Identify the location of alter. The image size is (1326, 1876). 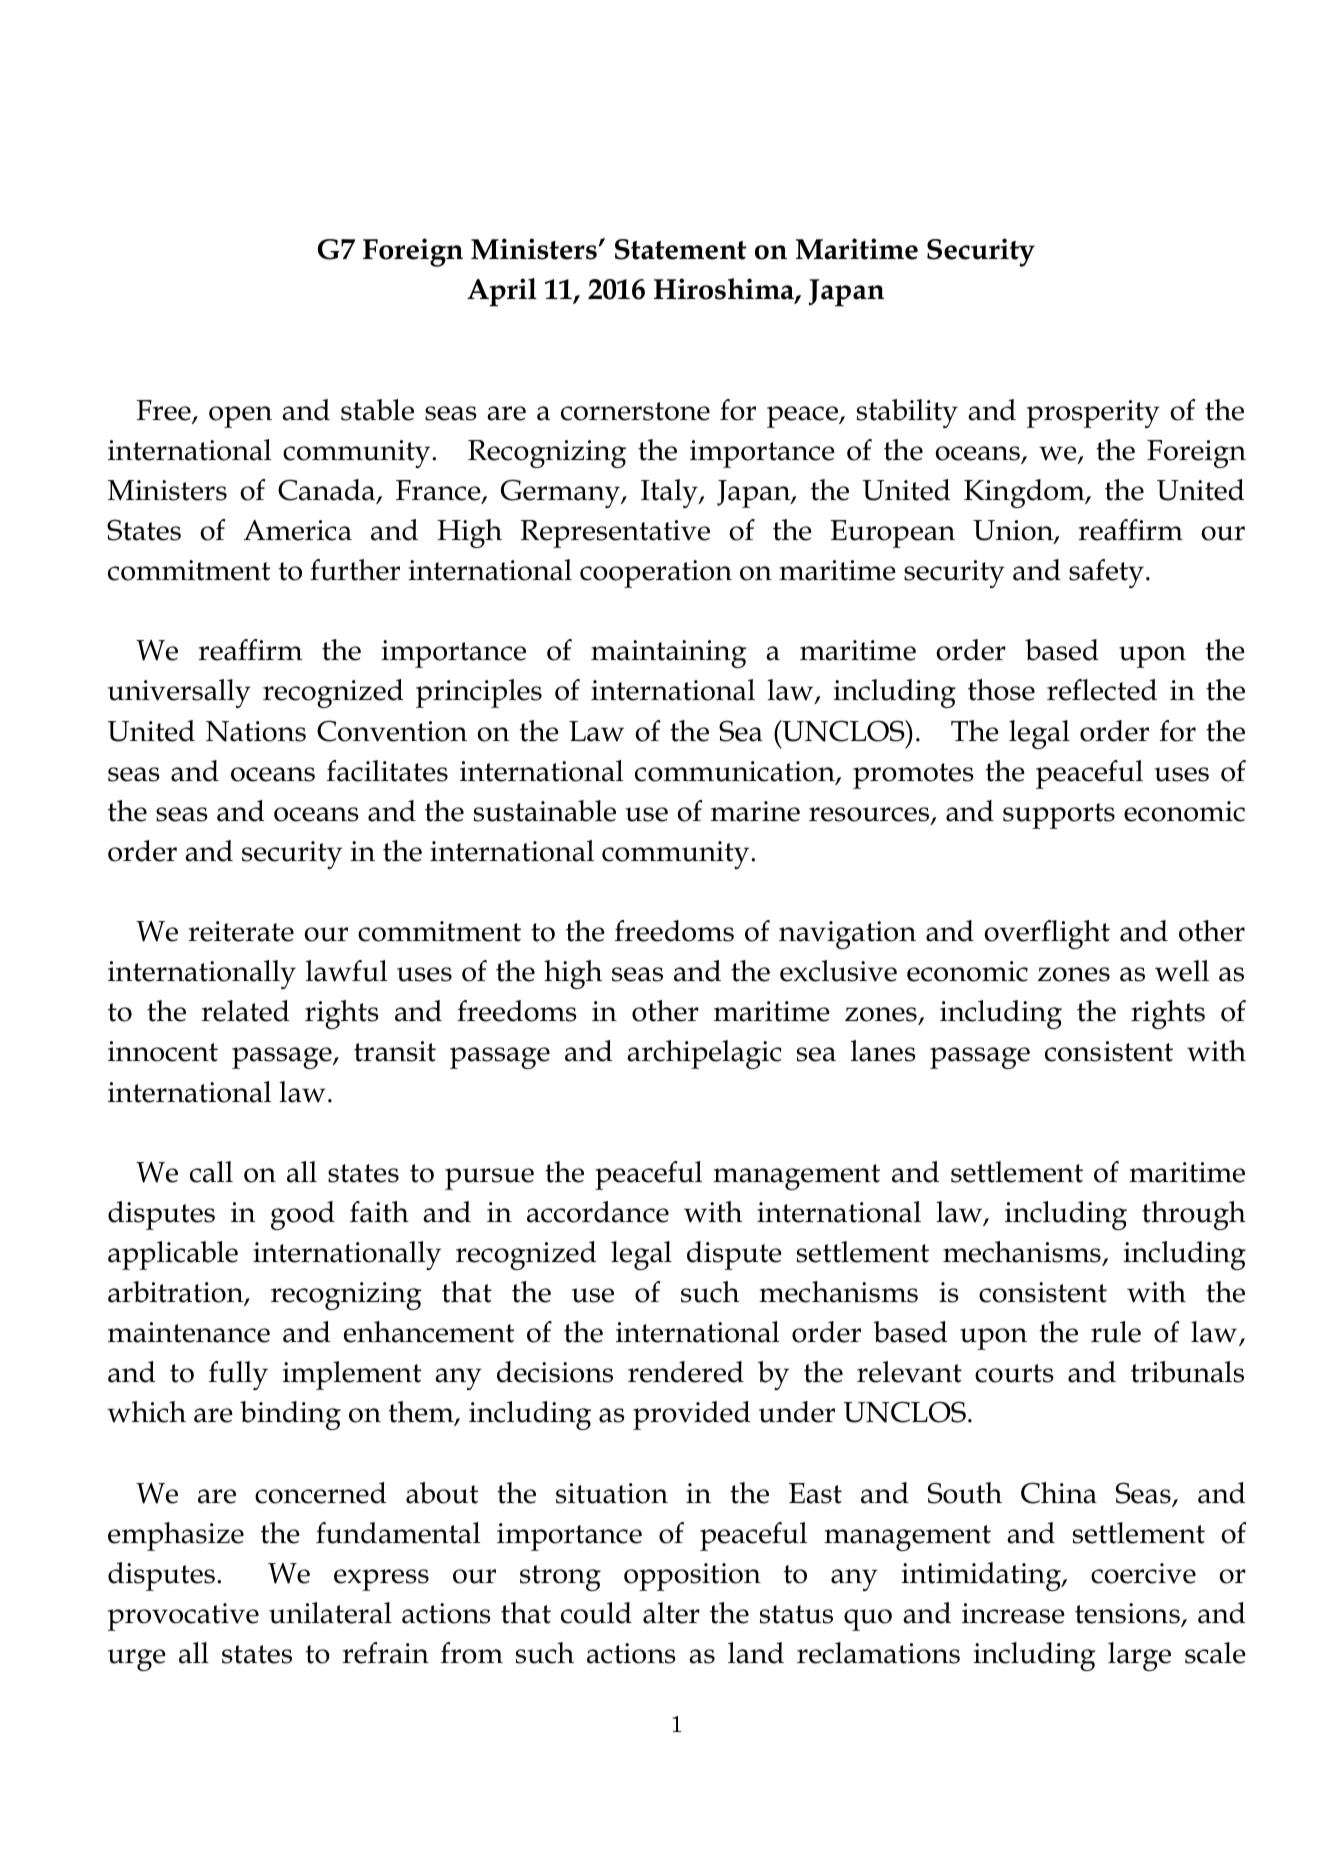
(671, 1613).
